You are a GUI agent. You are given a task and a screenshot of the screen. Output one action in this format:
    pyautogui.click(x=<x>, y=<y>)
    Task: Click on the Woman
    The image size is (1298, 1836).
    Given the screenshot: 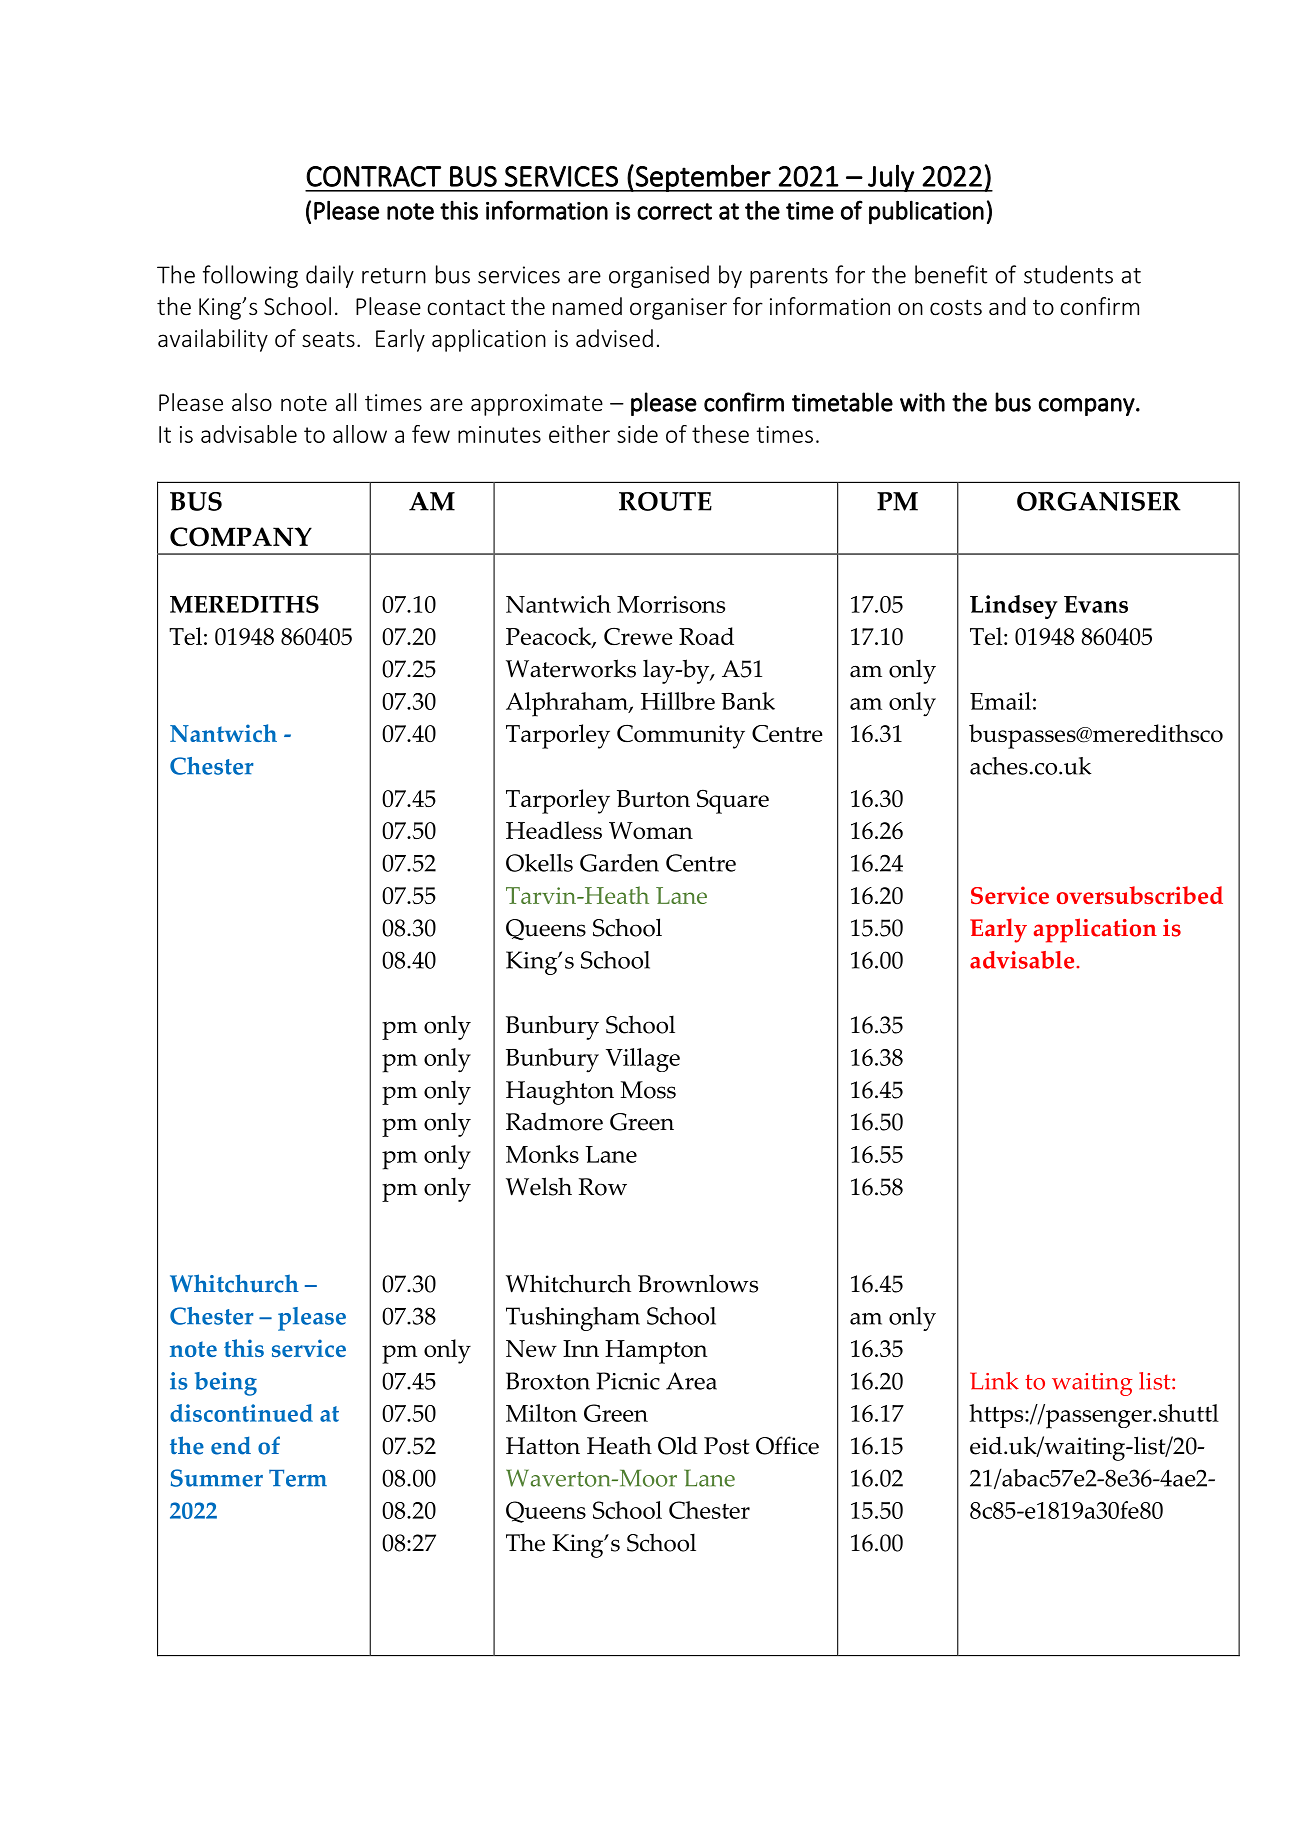 What is the action you would take?
    pyautogui.click(x=651, y=830)
